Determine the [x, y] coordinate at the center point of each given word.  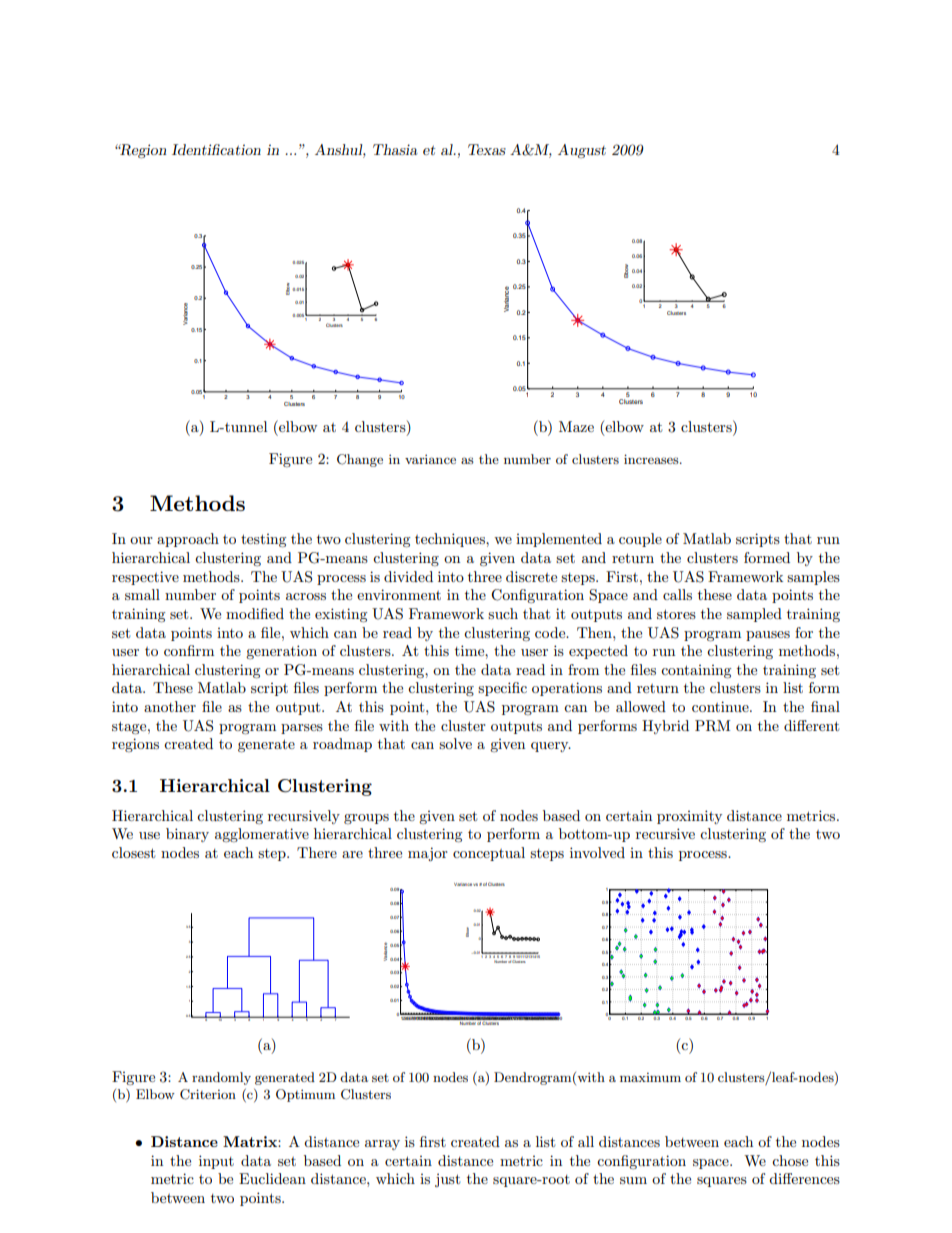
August [582, 151]
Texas [487, 149]
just [447, 1180]
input [216, 1162]
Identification [216, 149]
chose [790, 1160]
